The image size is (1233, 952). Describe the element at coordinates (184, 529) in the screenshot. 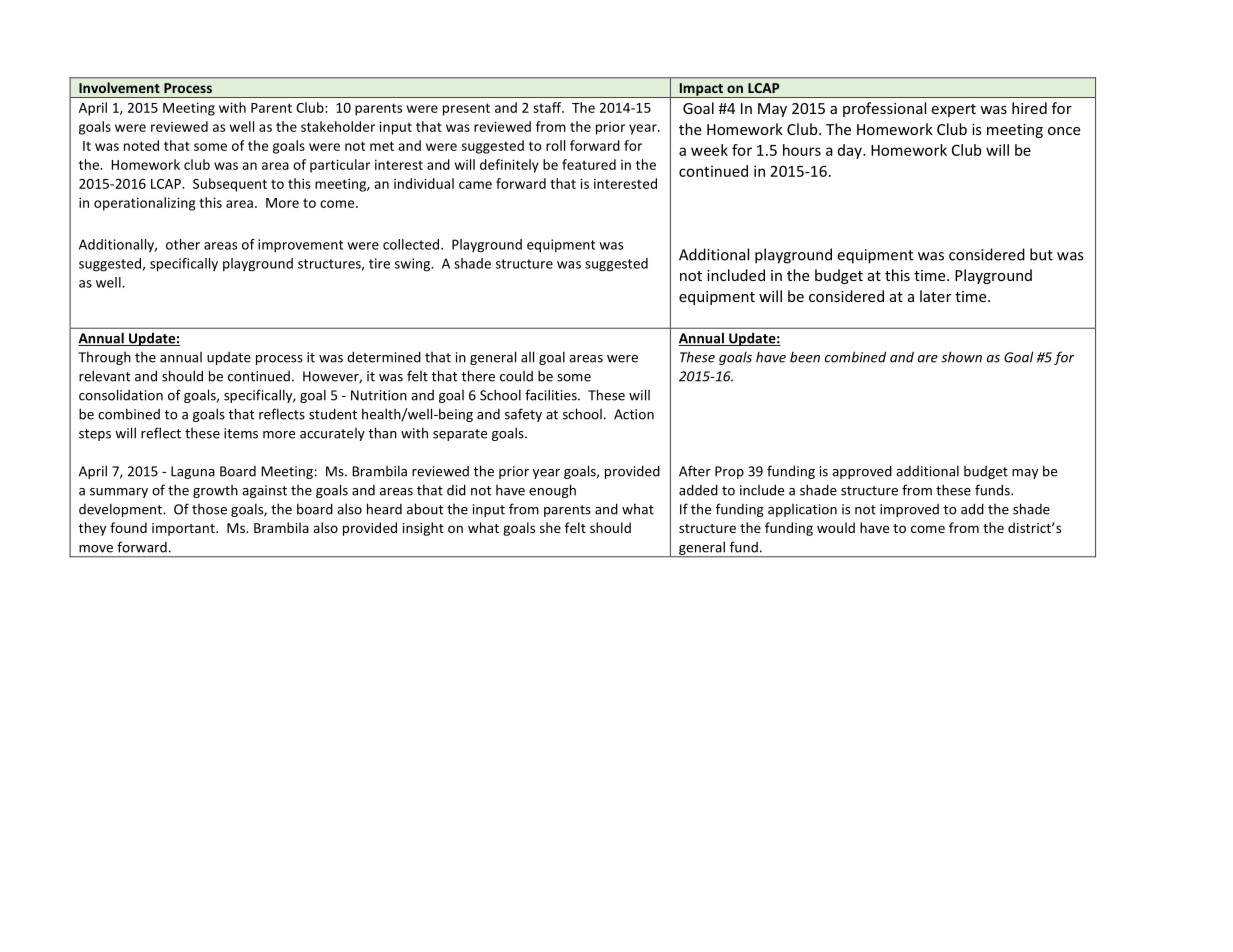

I see `important` at that location.
